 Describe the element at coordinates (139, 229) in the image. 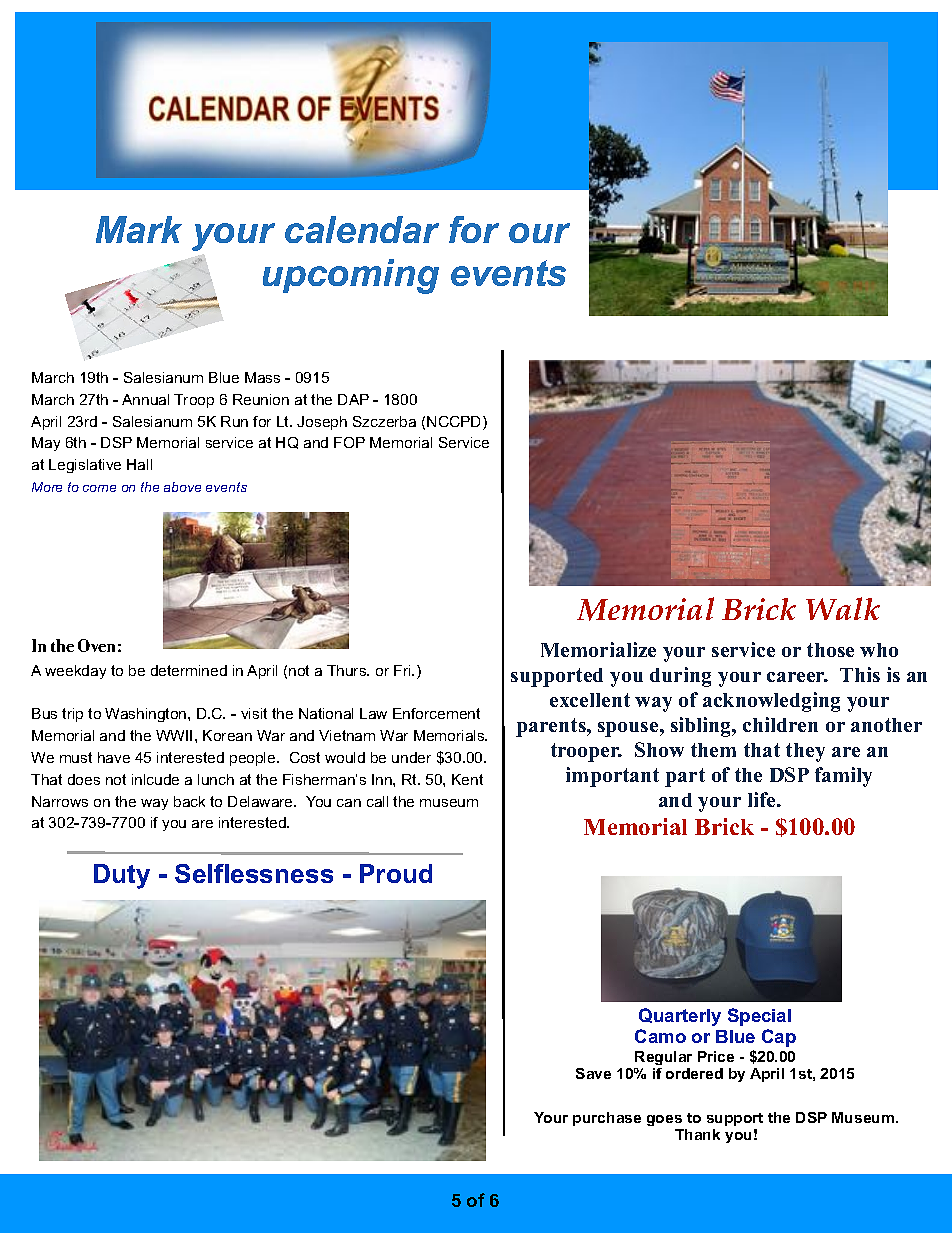

I see `Mark` at that location.
